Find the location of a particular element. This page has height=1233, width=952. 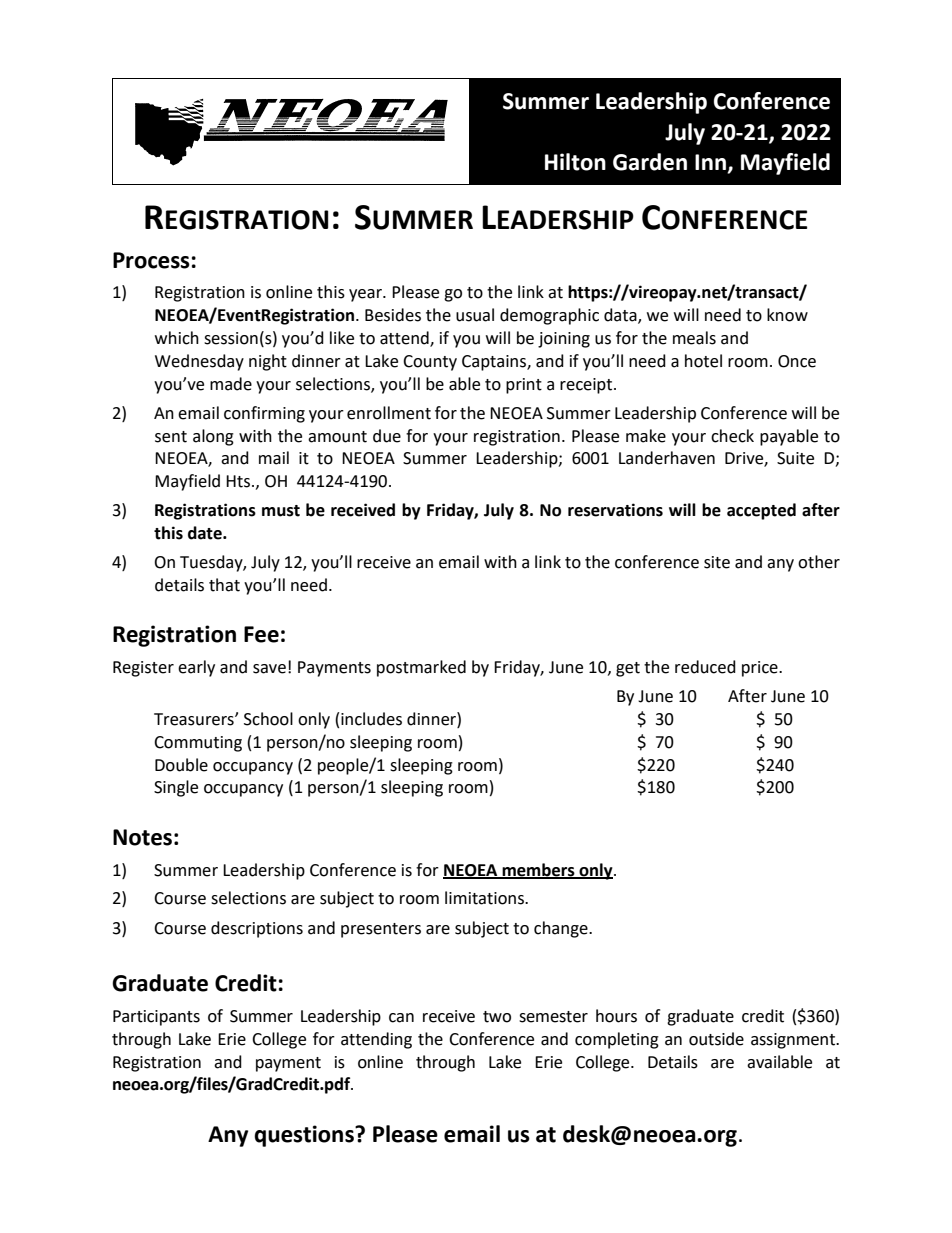

Single is located at coordinates (176, 788).
